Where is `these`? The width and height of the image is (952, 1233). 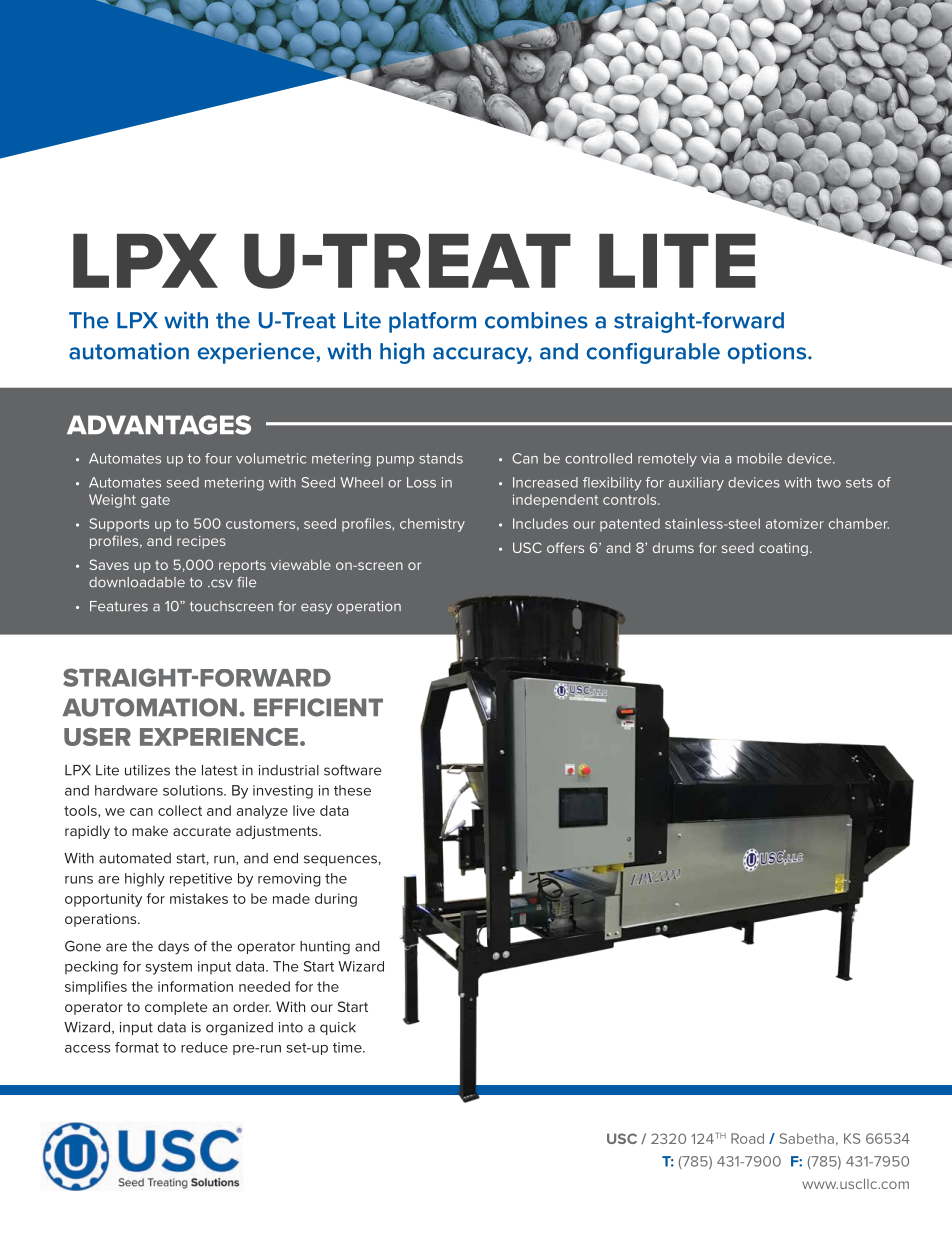
these is located at coordinates (352, 790).
